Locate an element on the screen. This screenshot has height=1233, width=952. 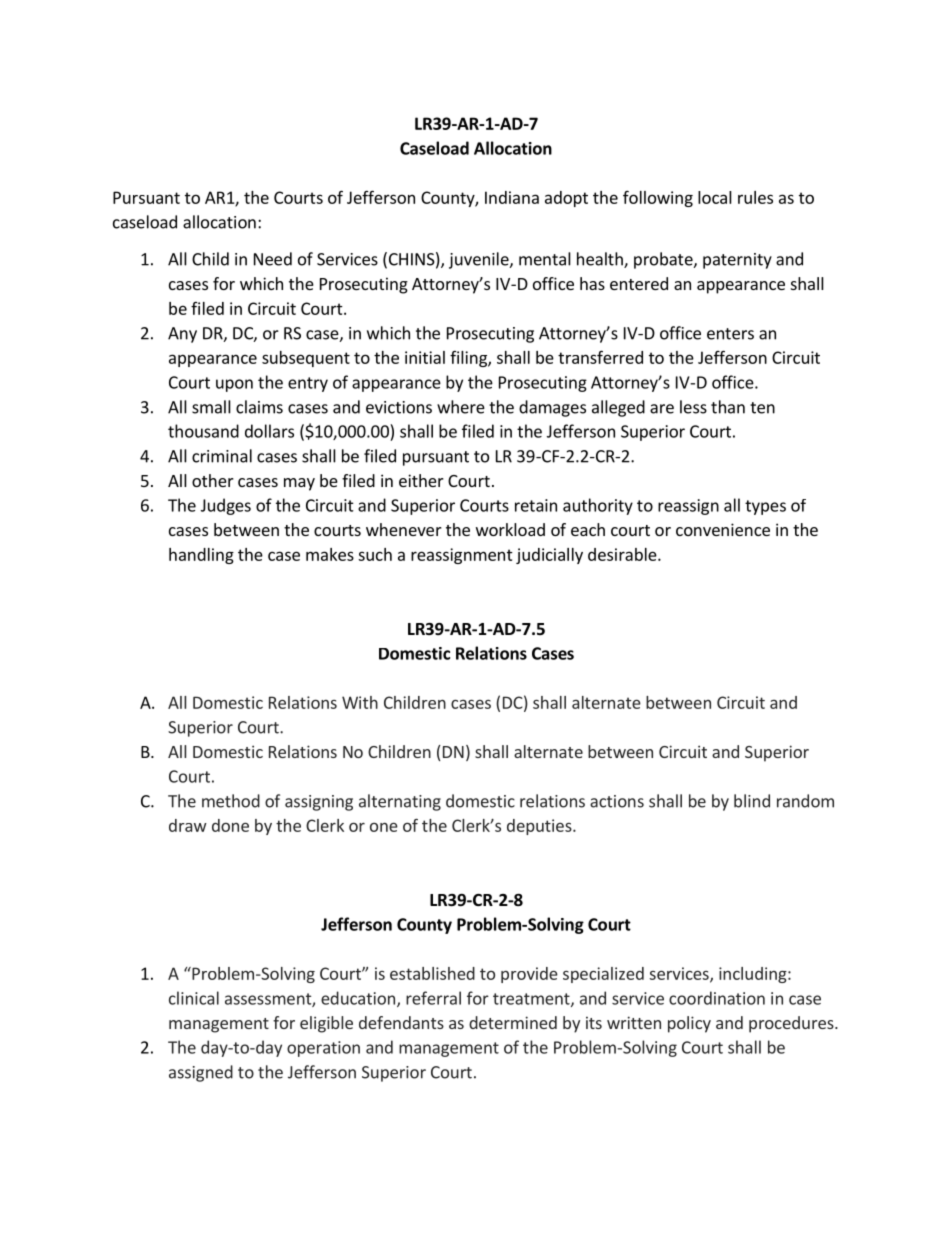
determined is located at coordinates (513, 1022).
